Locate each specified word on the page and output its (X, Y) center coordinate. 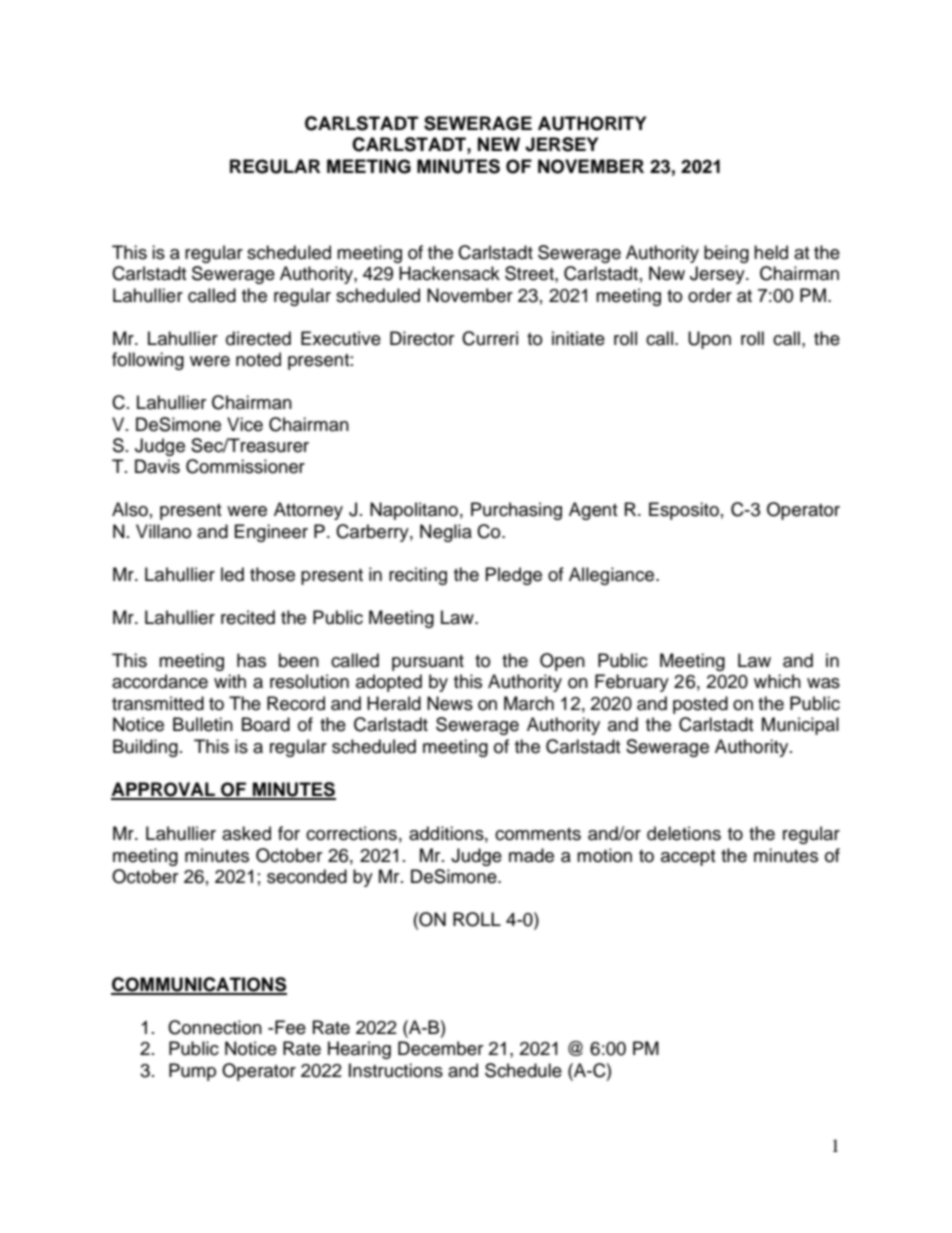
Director (422, 338)
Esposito (684, 511)
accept (688, 858)
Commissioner (245, 466)
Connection (215, 1027)
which (777, 681)
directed (258, 338)
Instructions (396, 1070)
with (230, 681)
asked (246, 833)
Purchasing (516, 511)
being (726, 254)
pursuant (428, 663)
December (440, 1048)
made (531, 855)
